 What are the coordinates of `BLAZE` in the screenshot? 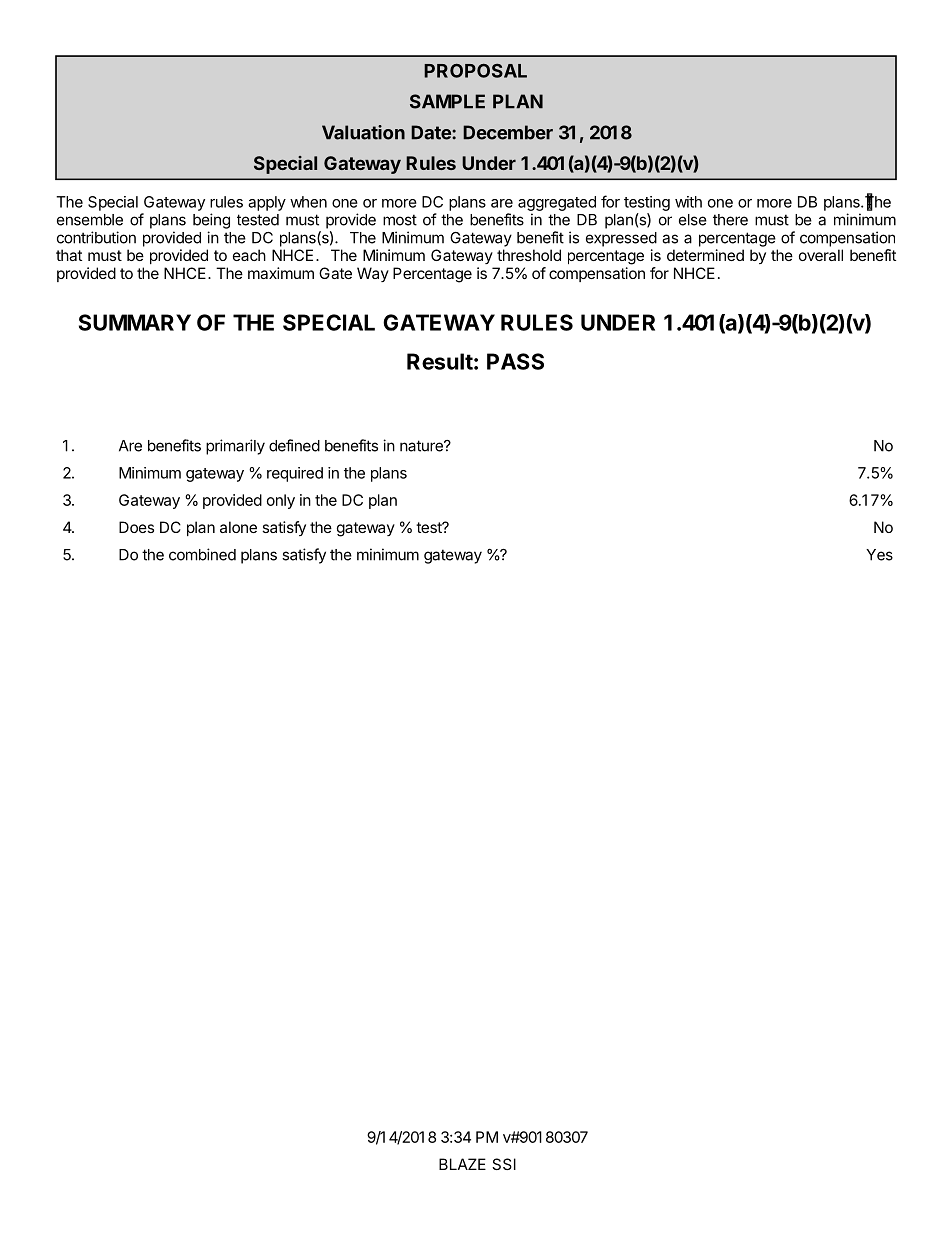 It's located at (462, 1164).
